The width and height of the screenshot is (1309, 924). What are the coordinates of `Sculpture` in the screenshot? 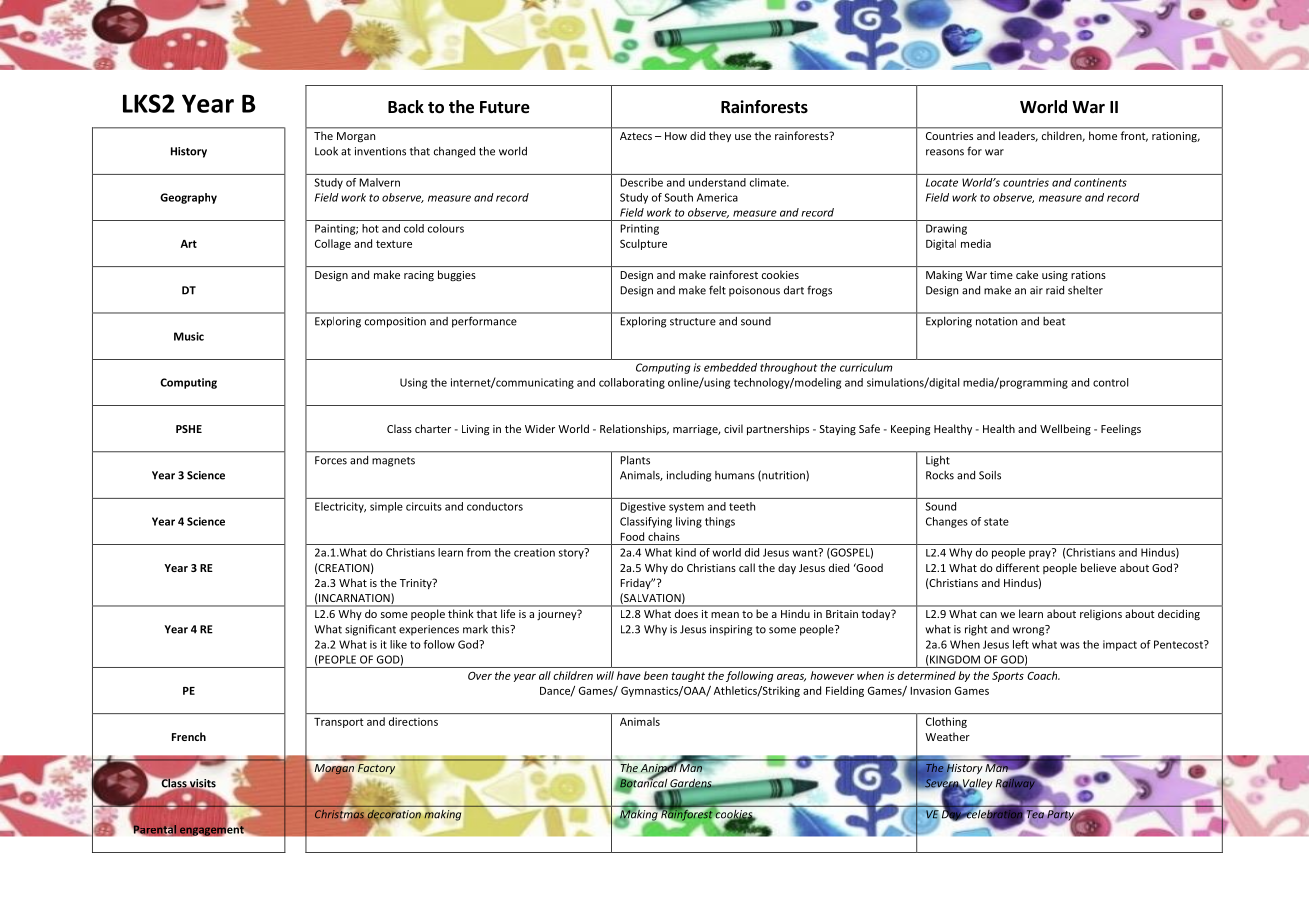 It's located at (643, 244).
